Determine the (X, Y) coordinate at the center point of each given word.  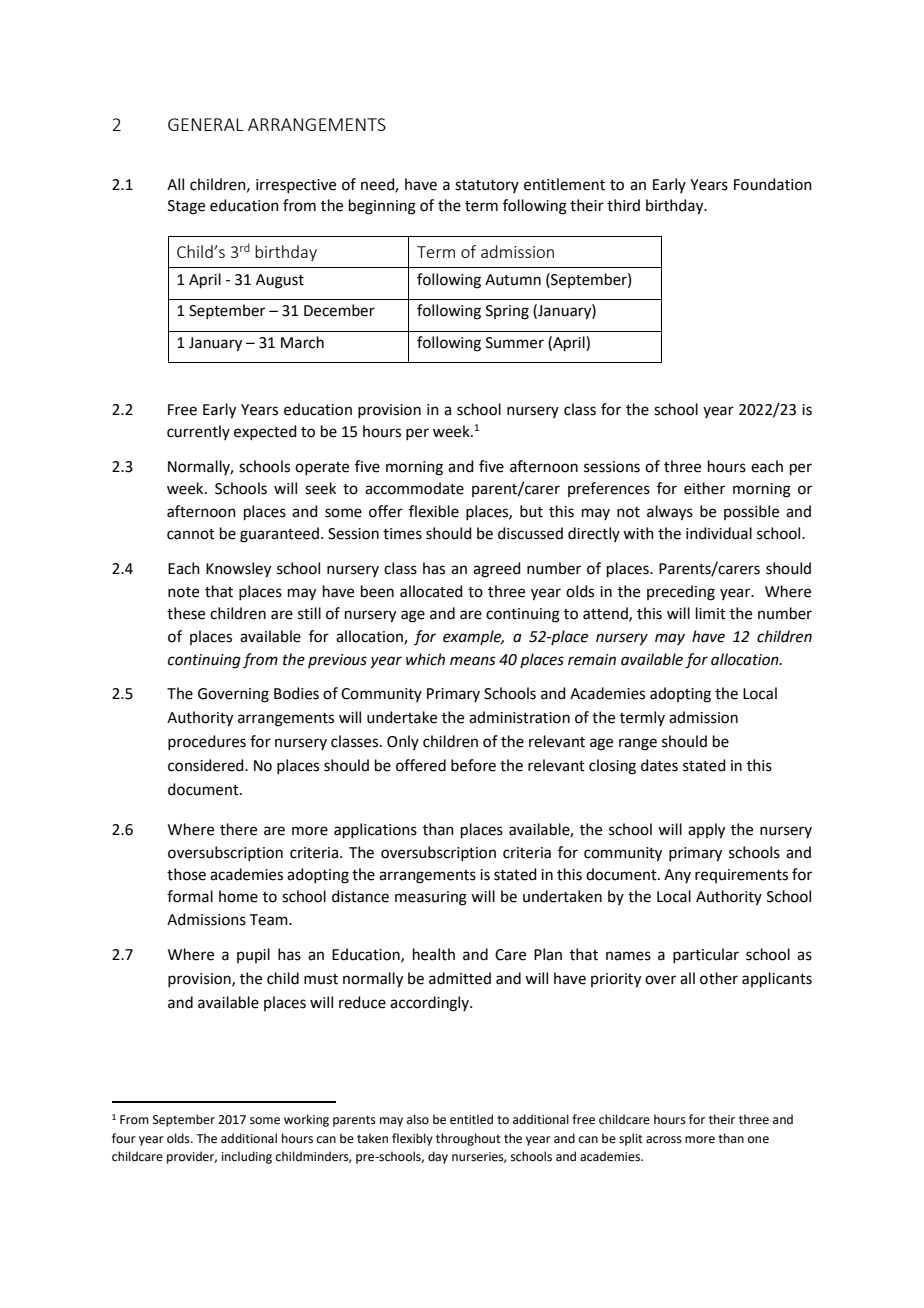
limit (711, 613)
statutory (487, 186)
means (473, 661)
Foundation (773, 184)
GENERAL (206, 124)
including (247, 1157)
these (186, 613)
